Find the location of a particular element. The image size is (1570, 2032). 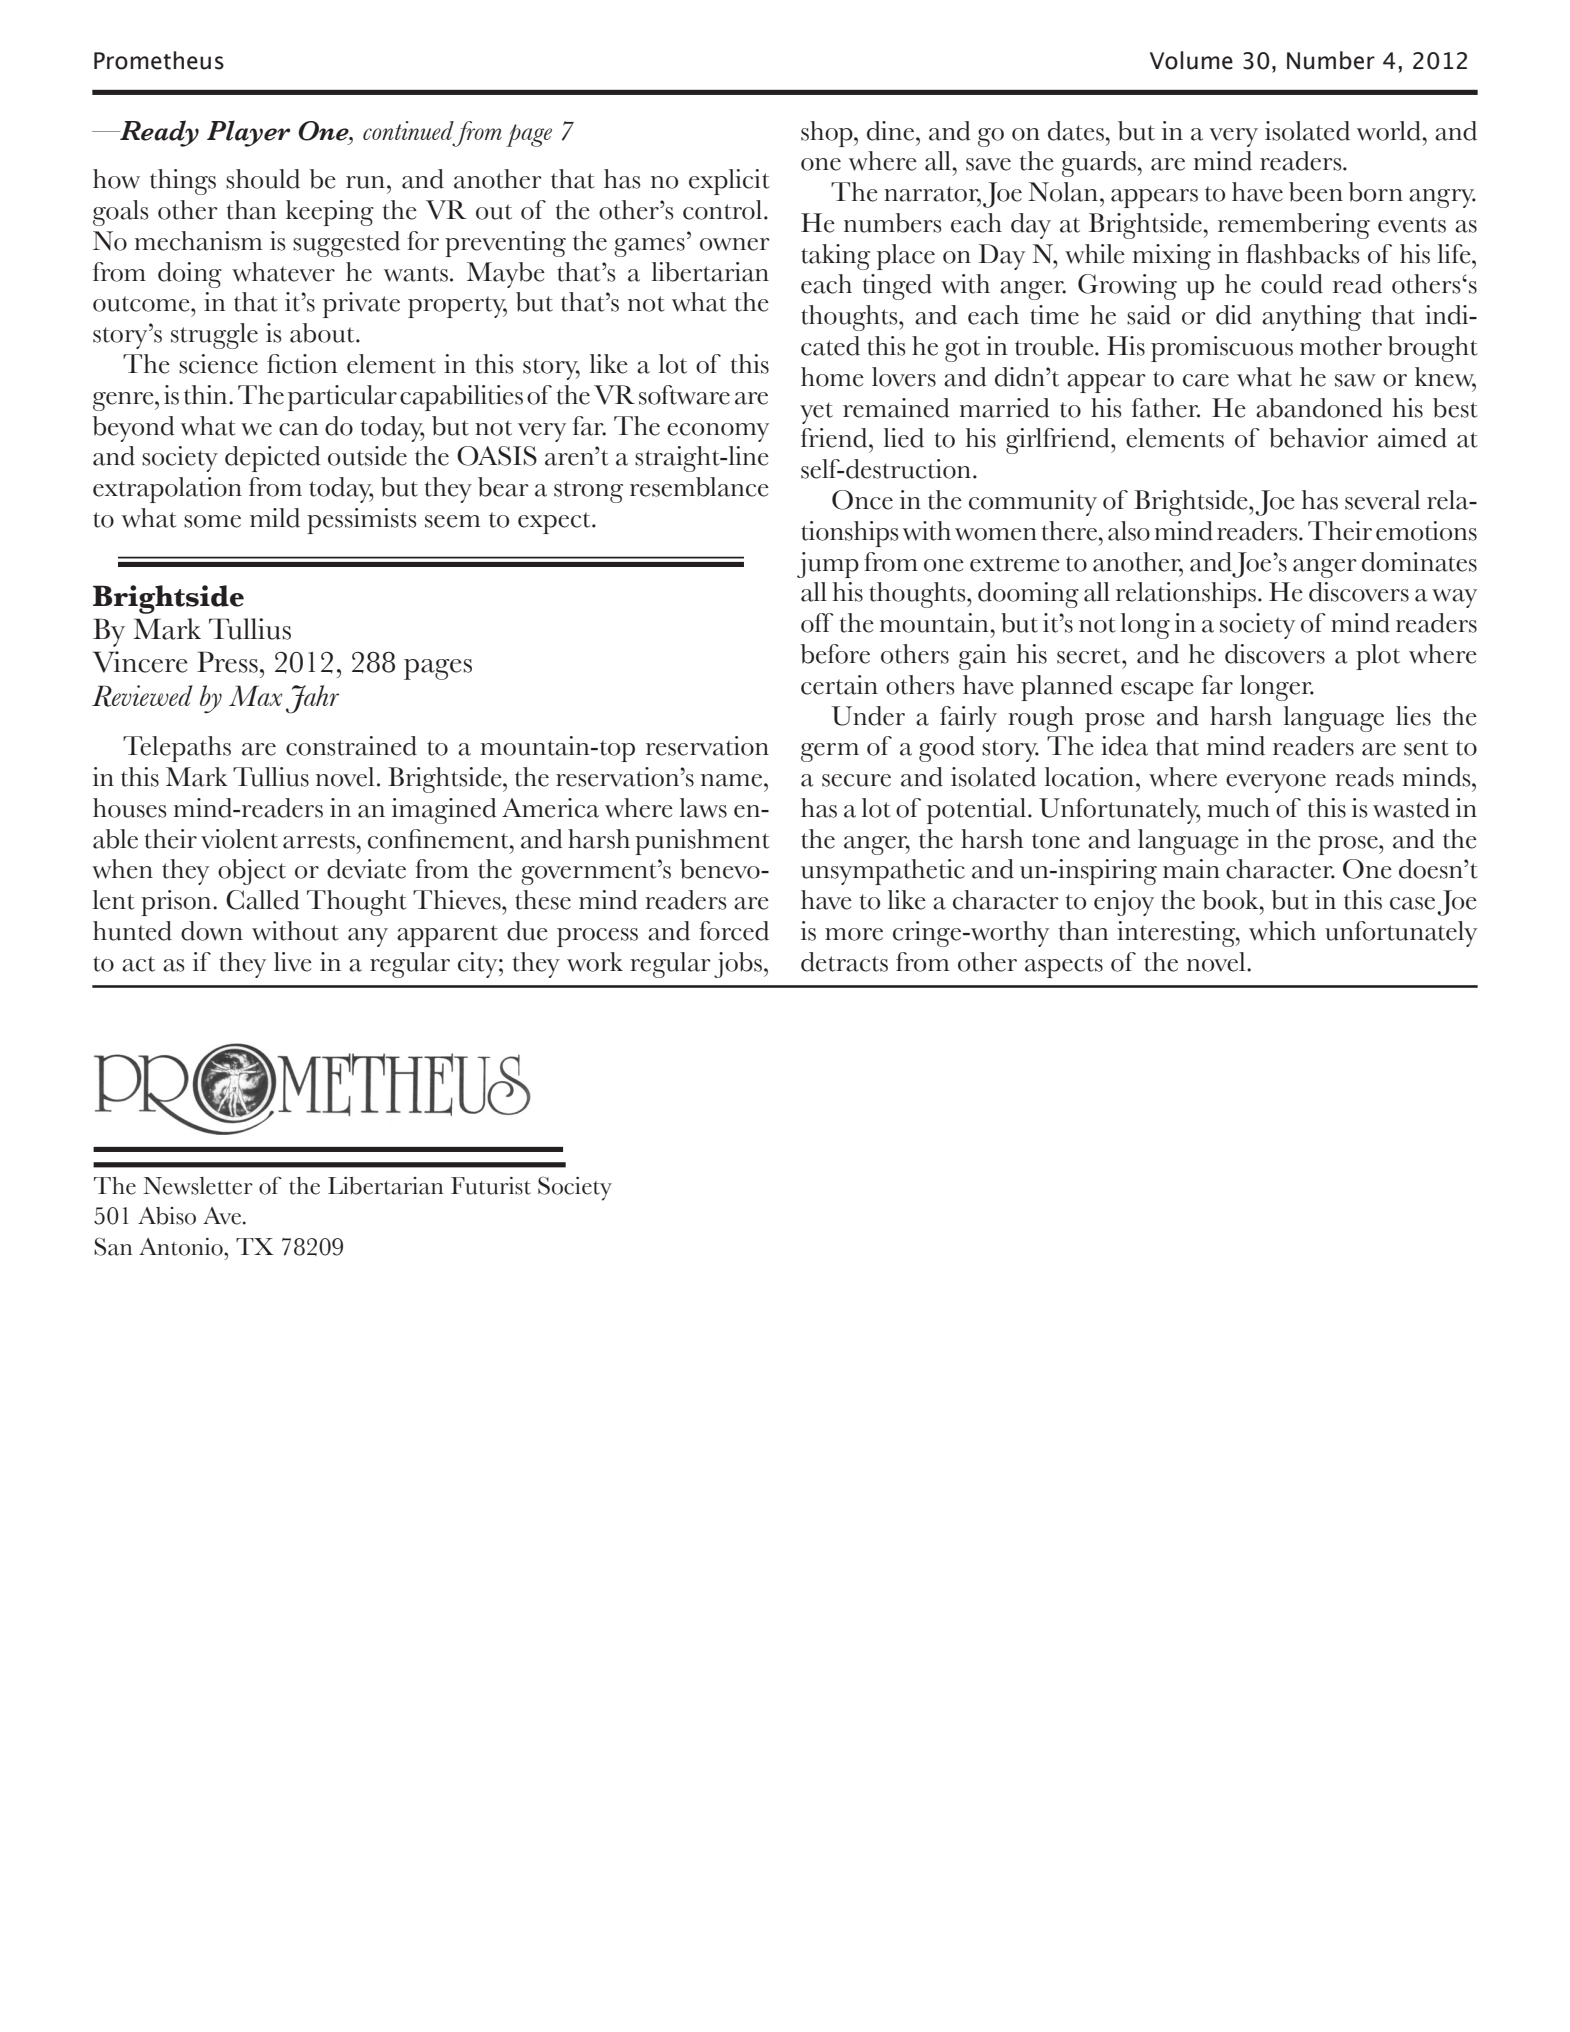

depicted is located at coordinates (273, 459).
